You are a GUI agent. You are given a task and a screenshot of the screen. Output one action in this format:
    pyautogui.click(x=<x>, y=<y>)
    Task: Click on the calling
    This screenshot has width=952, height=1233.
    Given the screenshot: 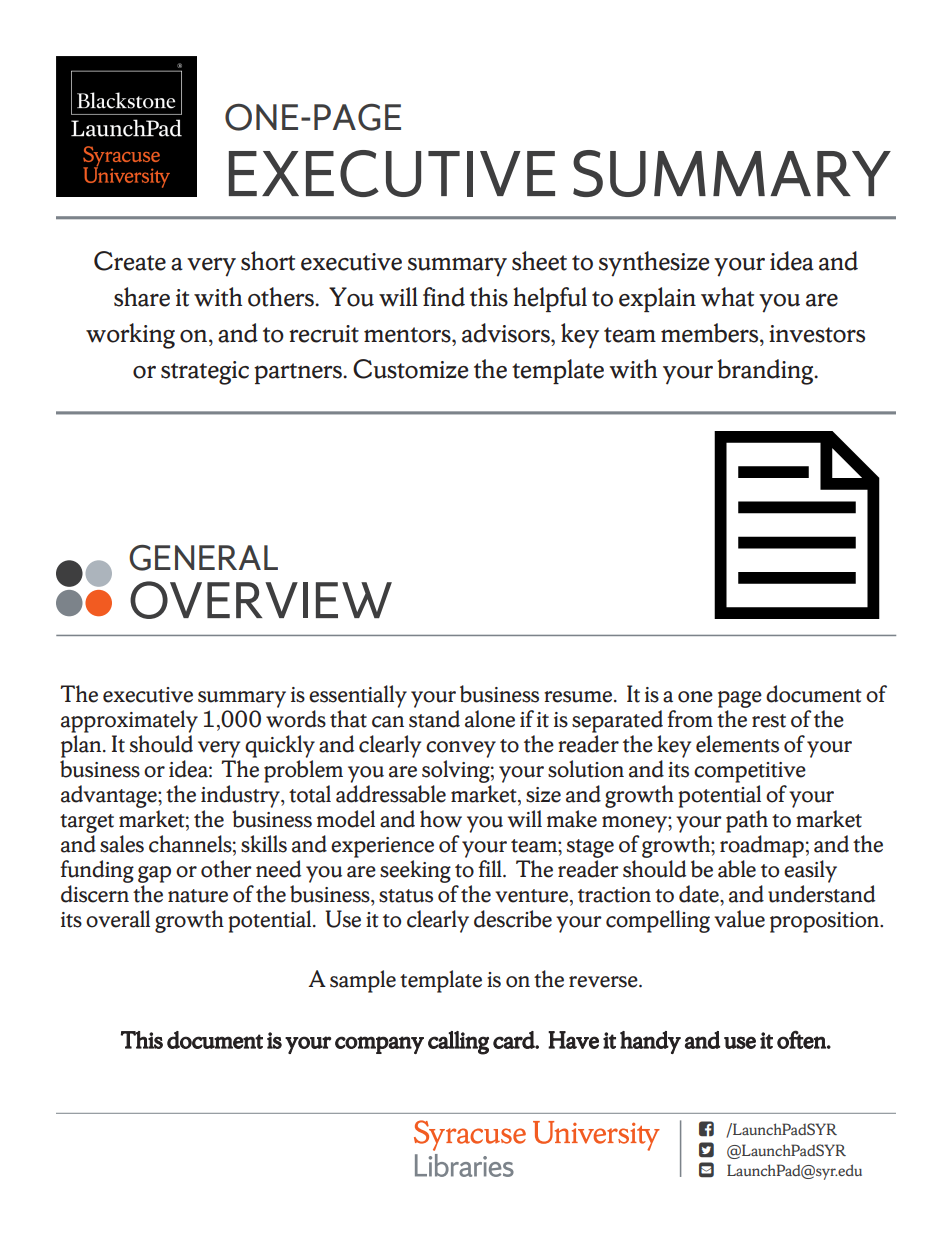 What is the action you would take?
    pyautogui.click(x=458, y=1043)
